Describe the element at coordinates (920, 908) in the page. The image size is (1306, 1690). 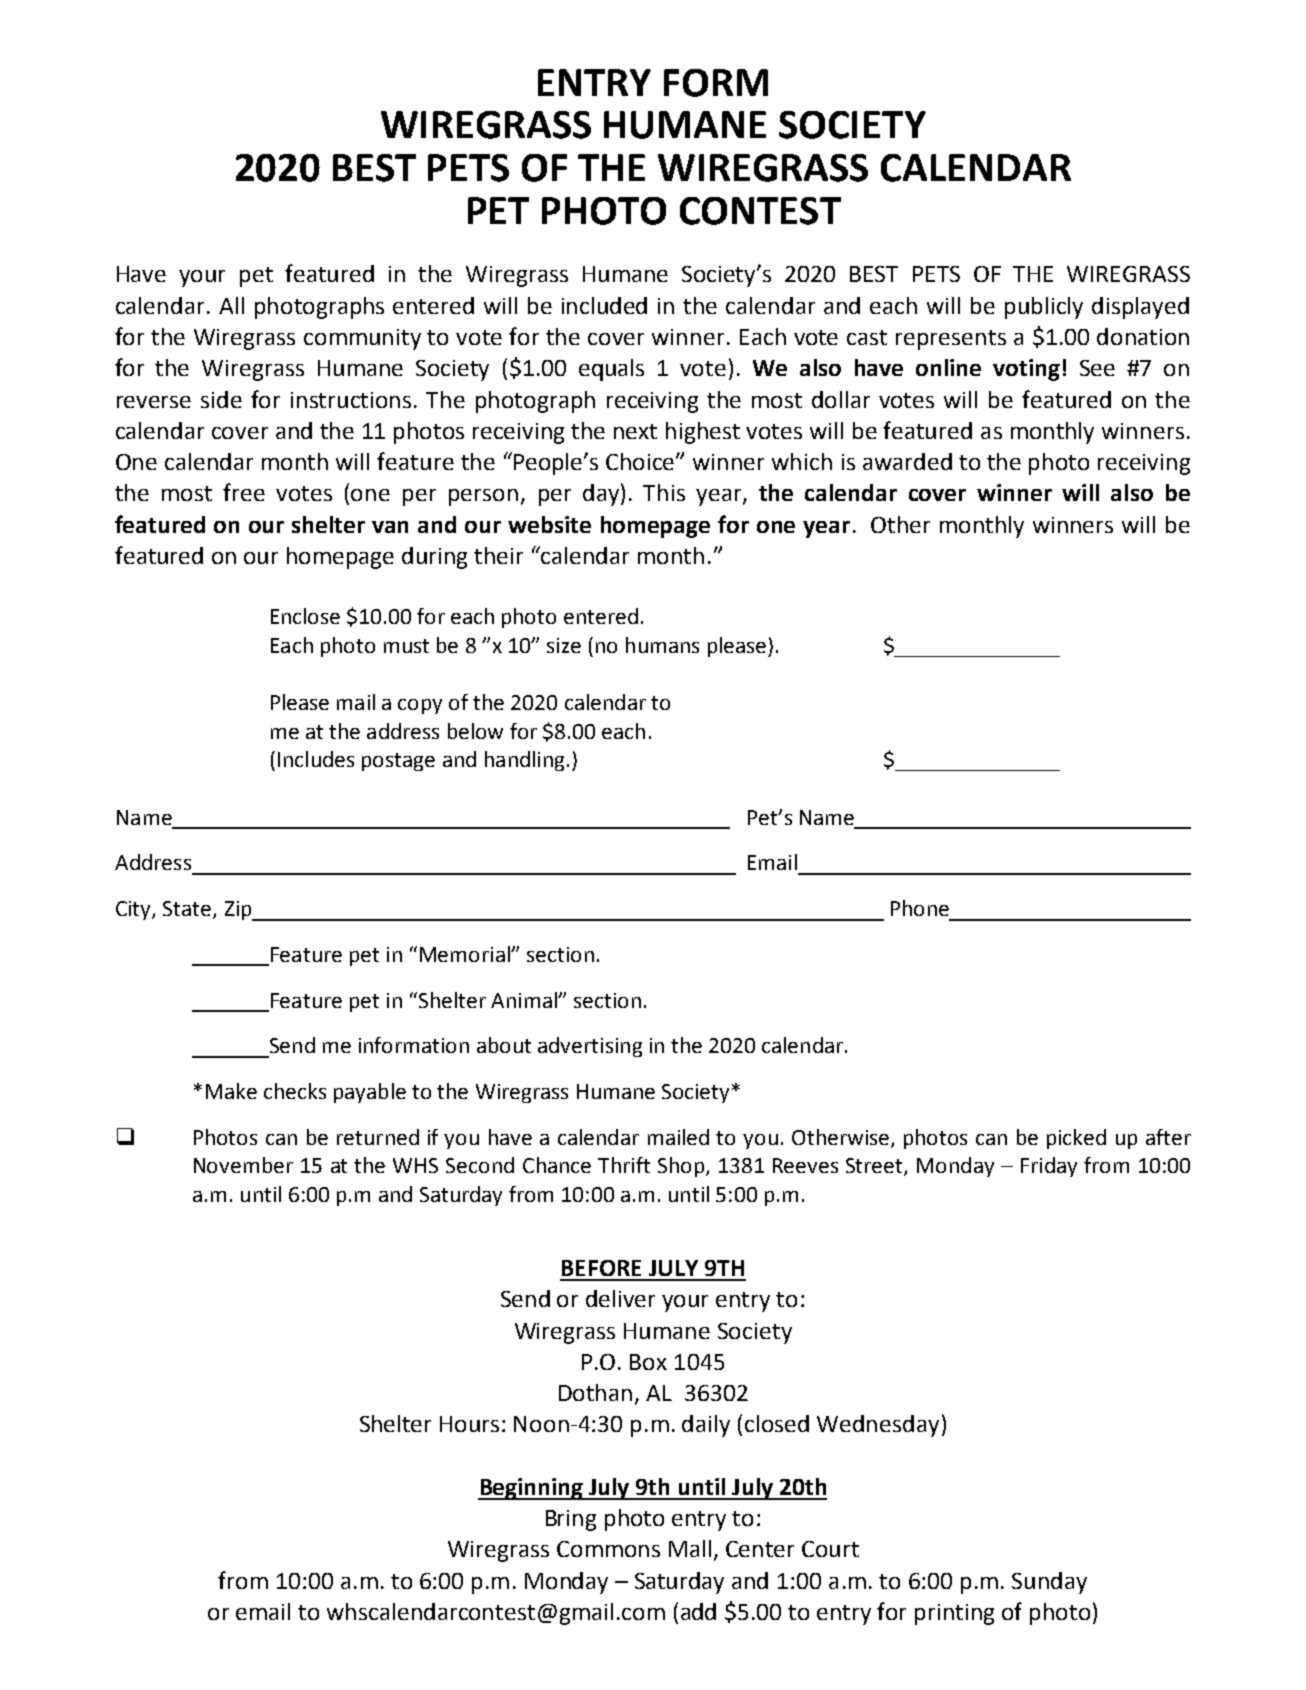
I see `Phone` at that location.
